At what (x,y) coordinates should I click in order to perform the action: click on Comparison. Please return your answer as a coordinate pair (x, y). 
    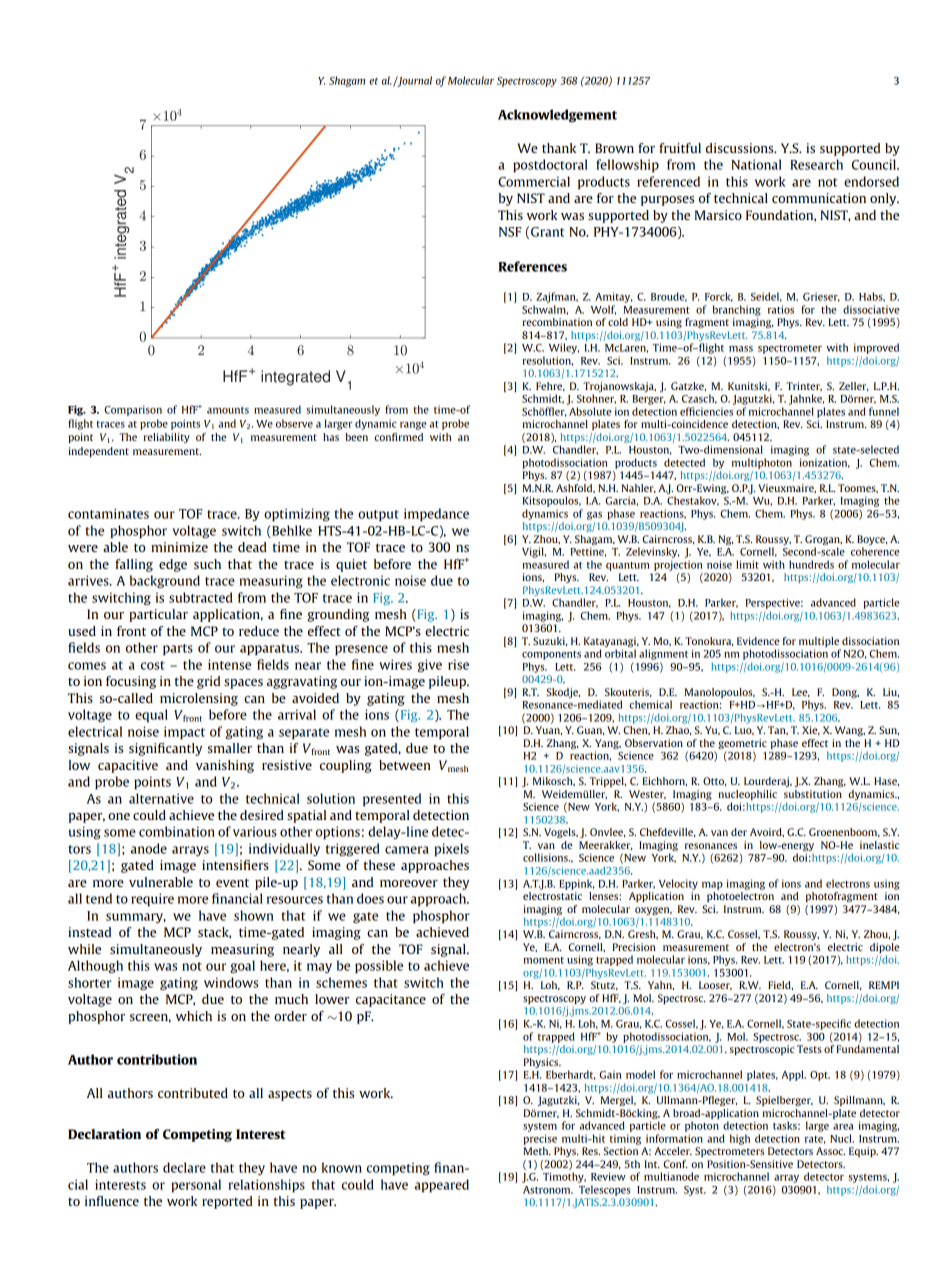
    Looking at the image, I should click on (133, 410).
